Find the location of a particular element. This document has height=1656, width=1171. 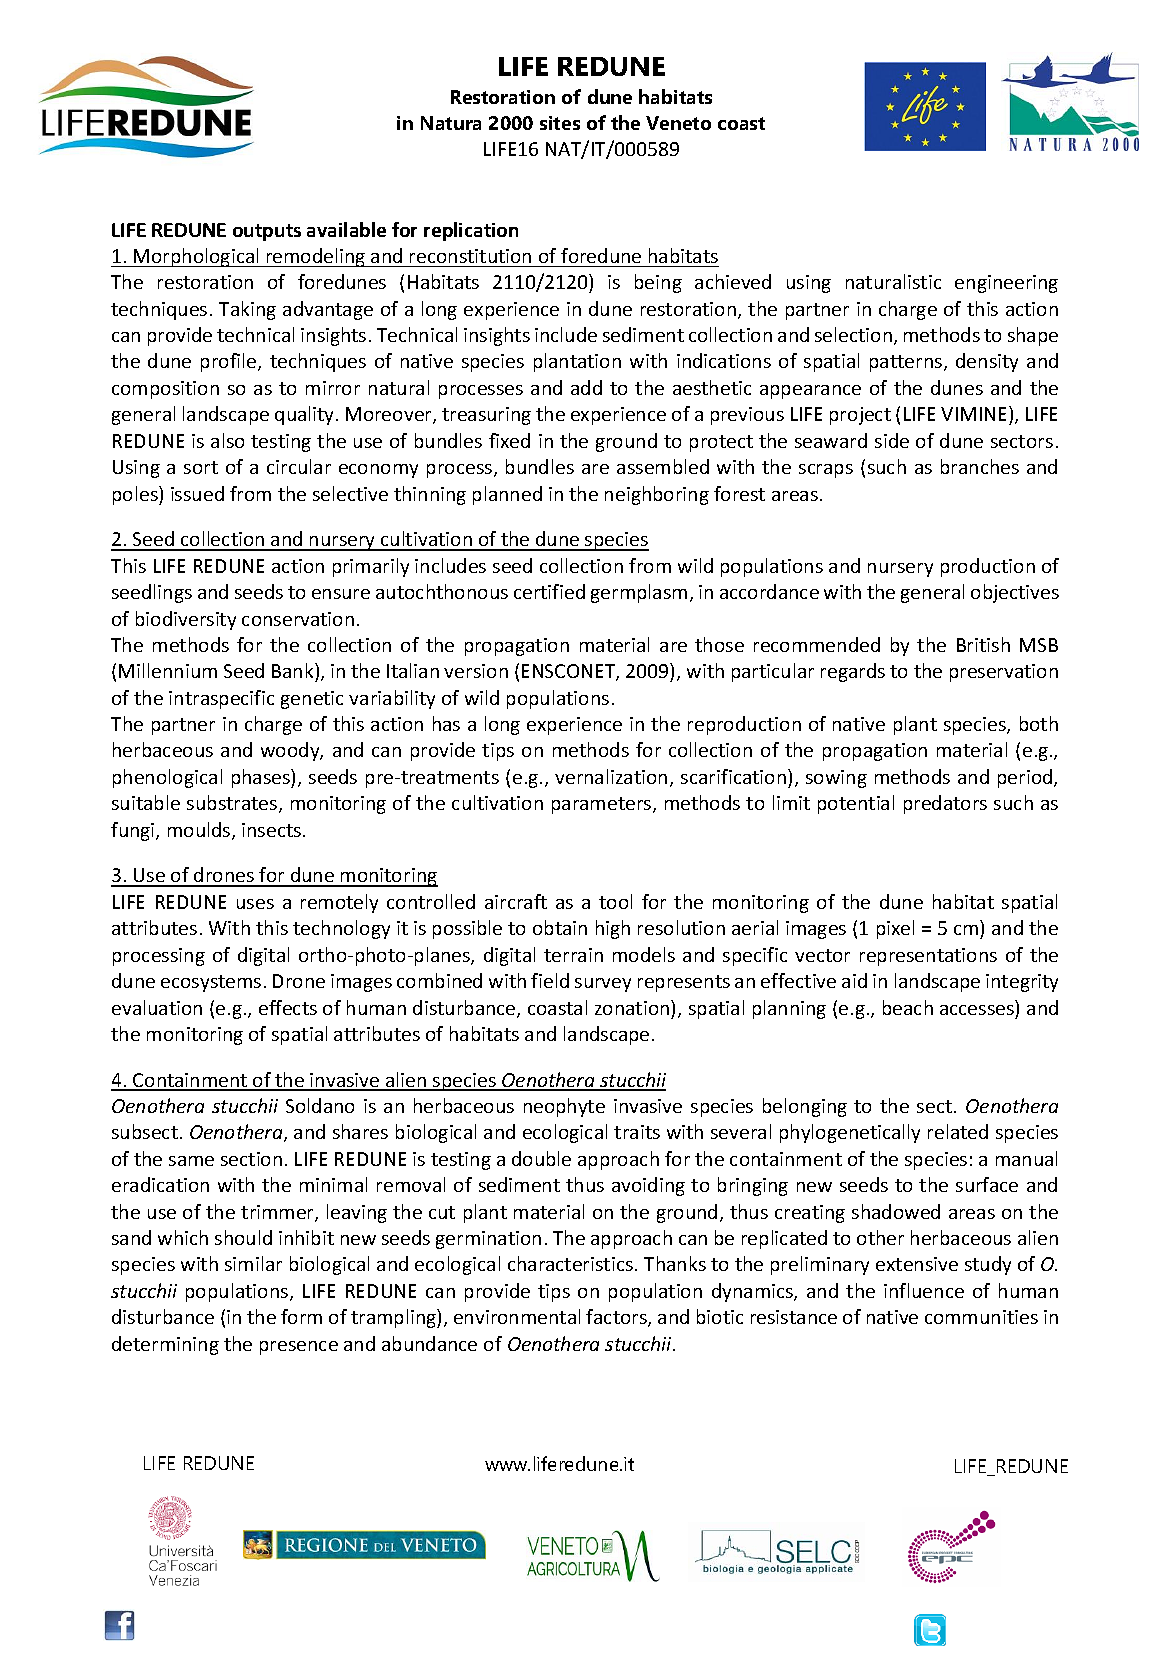

pixel is located at coordinates (895, 929).
